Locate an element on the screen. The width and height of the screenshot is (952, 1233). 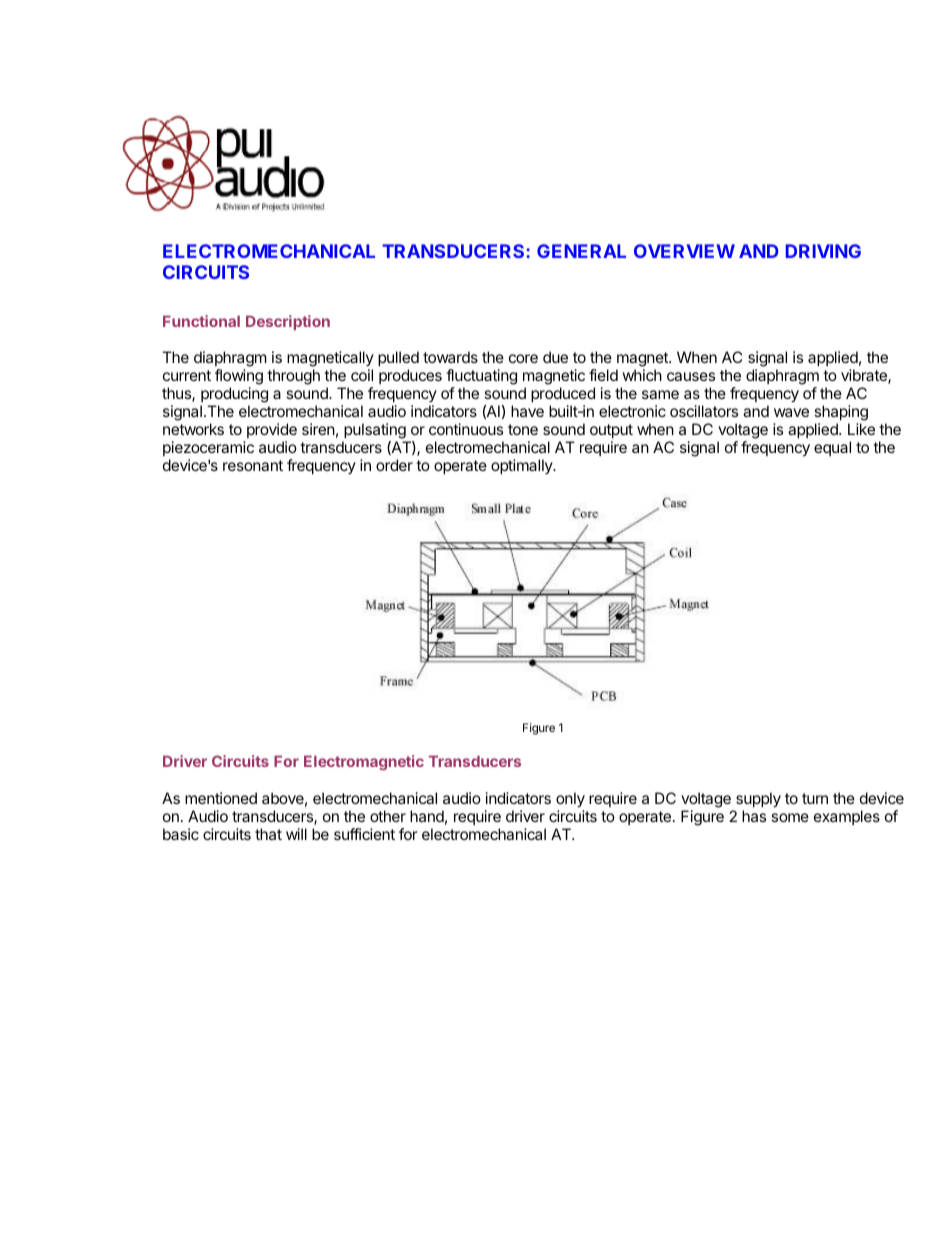
wave is located at coordinates (791, 412).
